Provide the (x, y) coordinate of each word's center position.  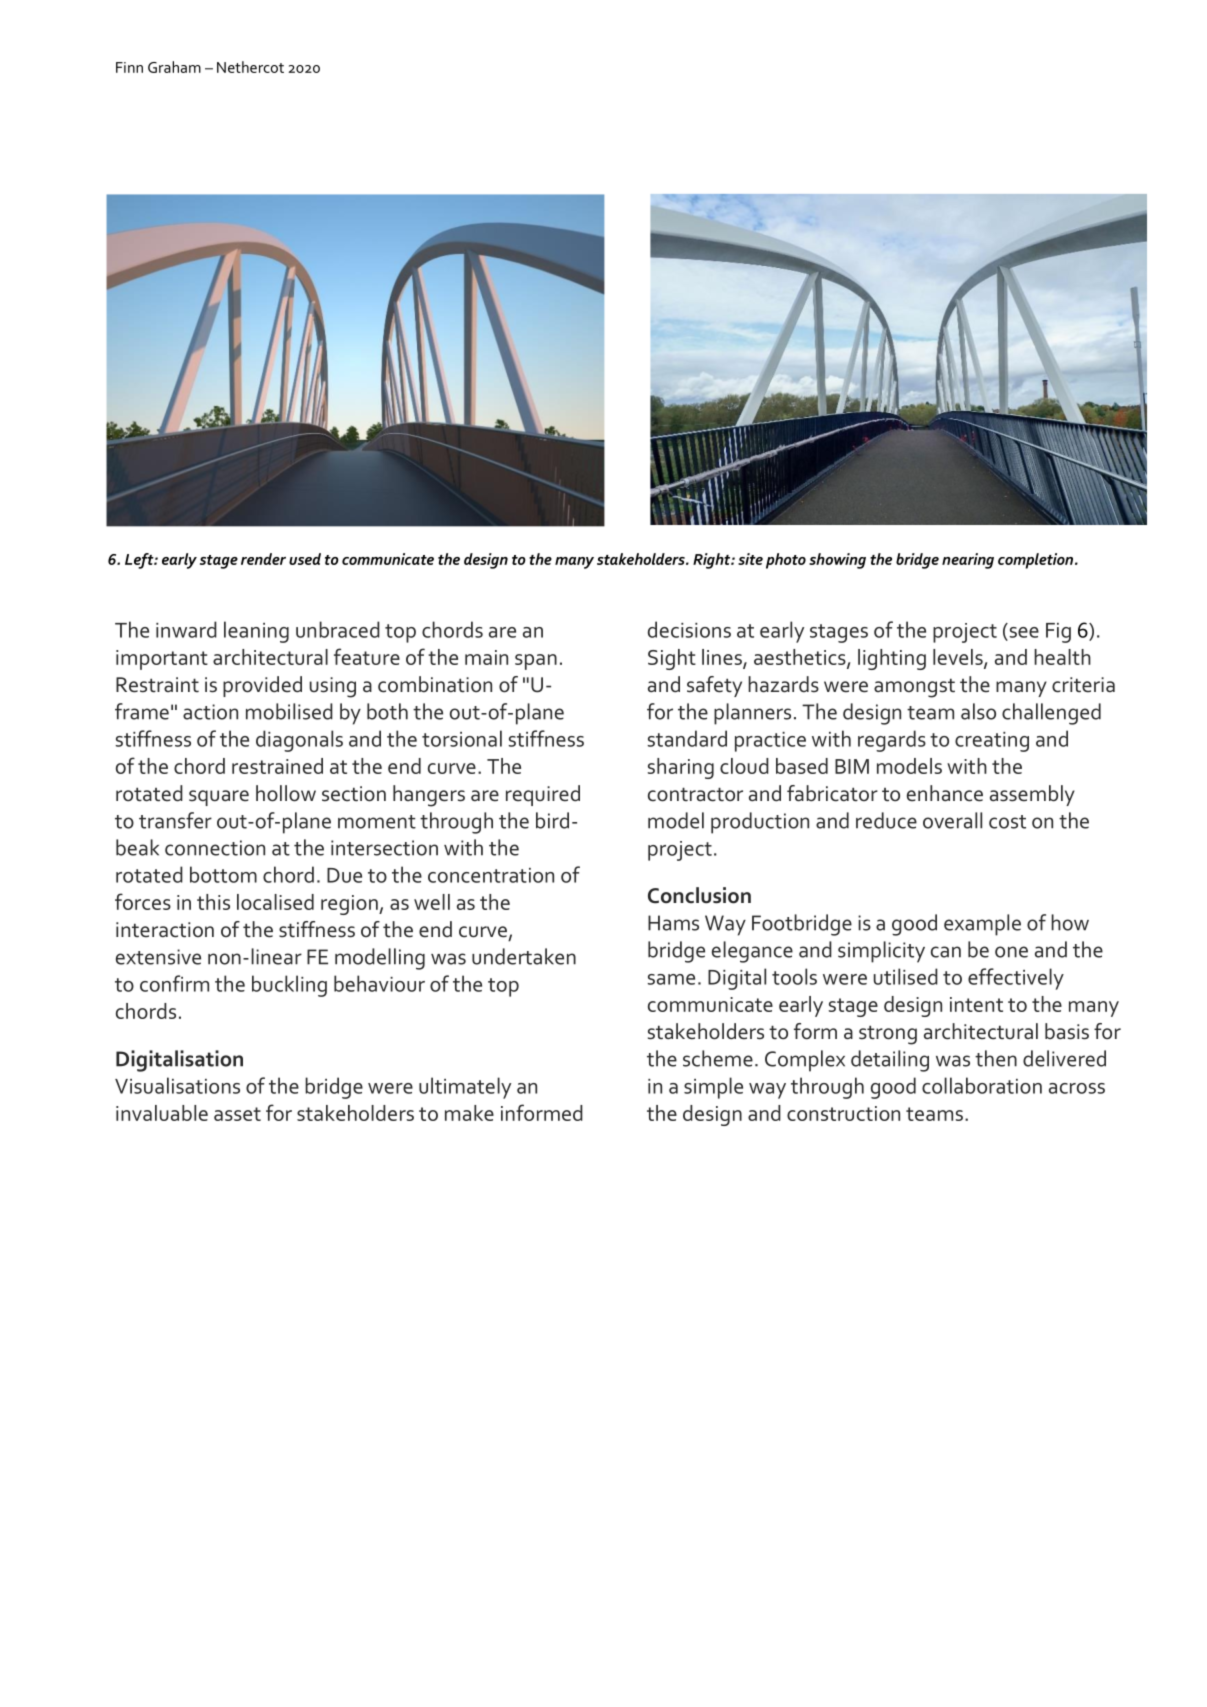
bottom (223, 874)
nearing (968, 561)
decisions (689, 629)
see (1024, 632)
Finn (129, 67)
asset (237, 1114)
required (543, 795)
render (263, 559)
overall (952, 820)
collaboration (982, 1085)
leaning (256, 632)
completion (1035, 561)
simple (713, 1088)
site (750, 559)
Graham (174, 67)
